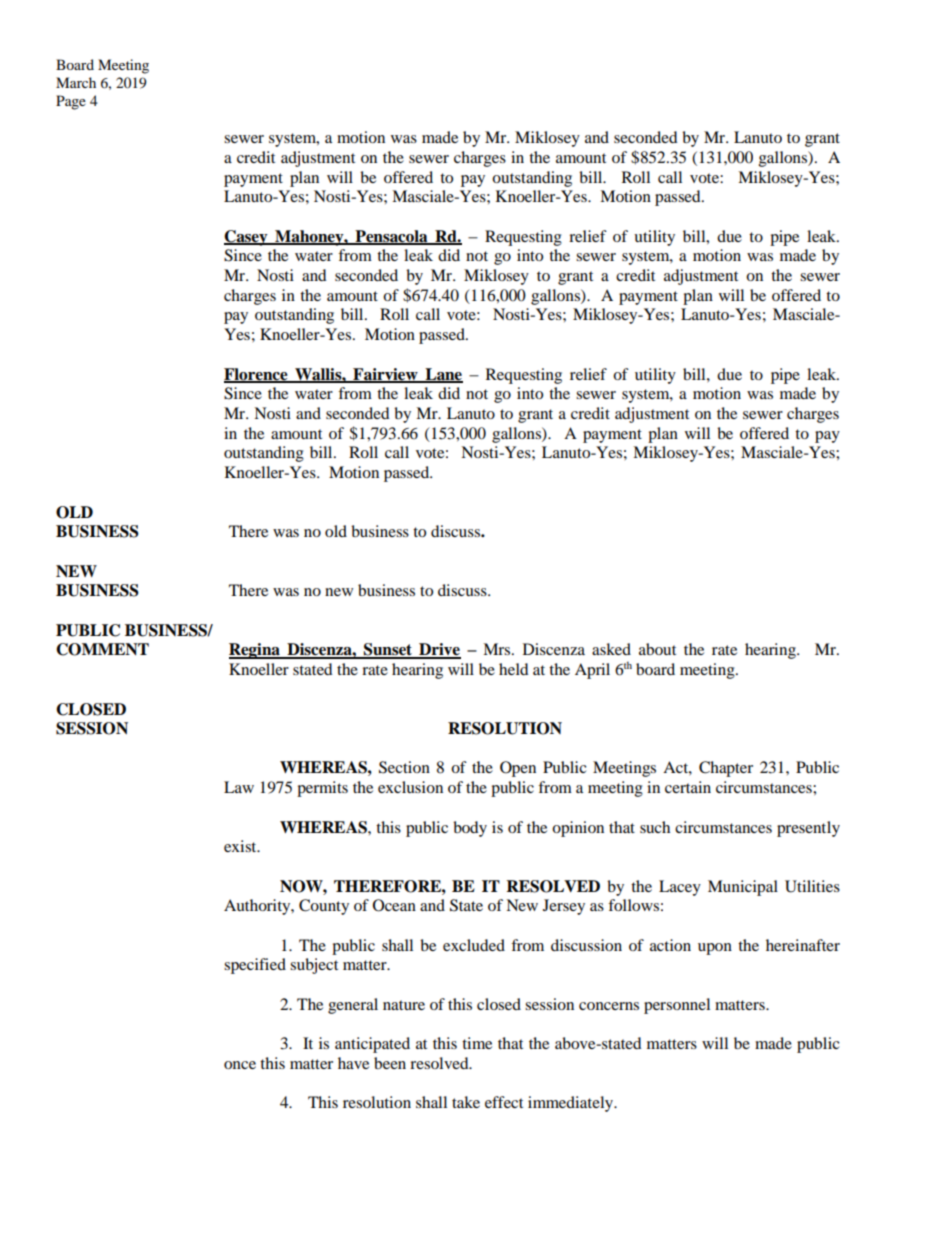 The height and width of the screenshot is (1233, 952). What do you see at coordinates (657, 649) in the screenshot?
I see `about` at bounding box center [657, 649].
